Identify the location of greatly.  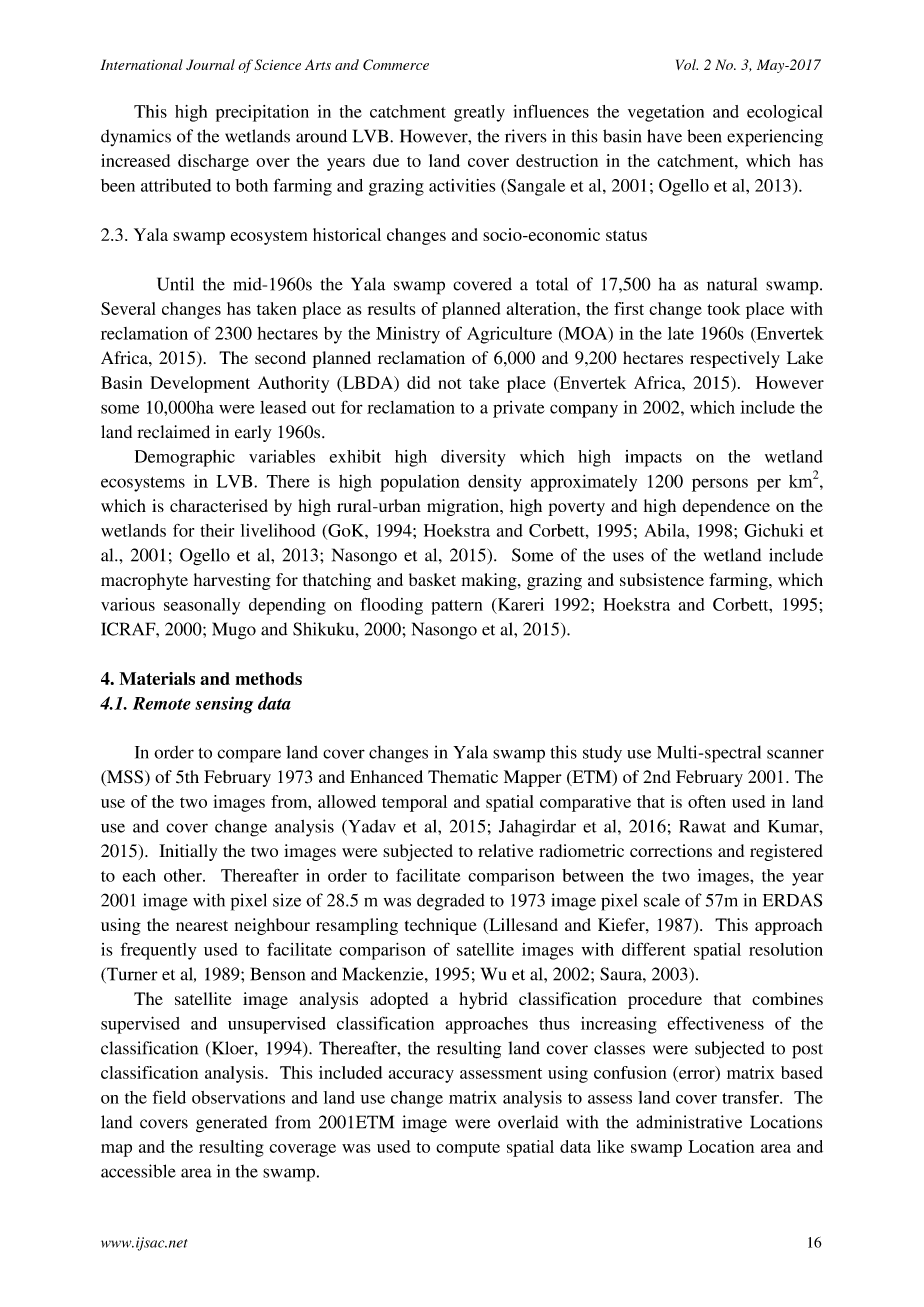
(479, 113).
